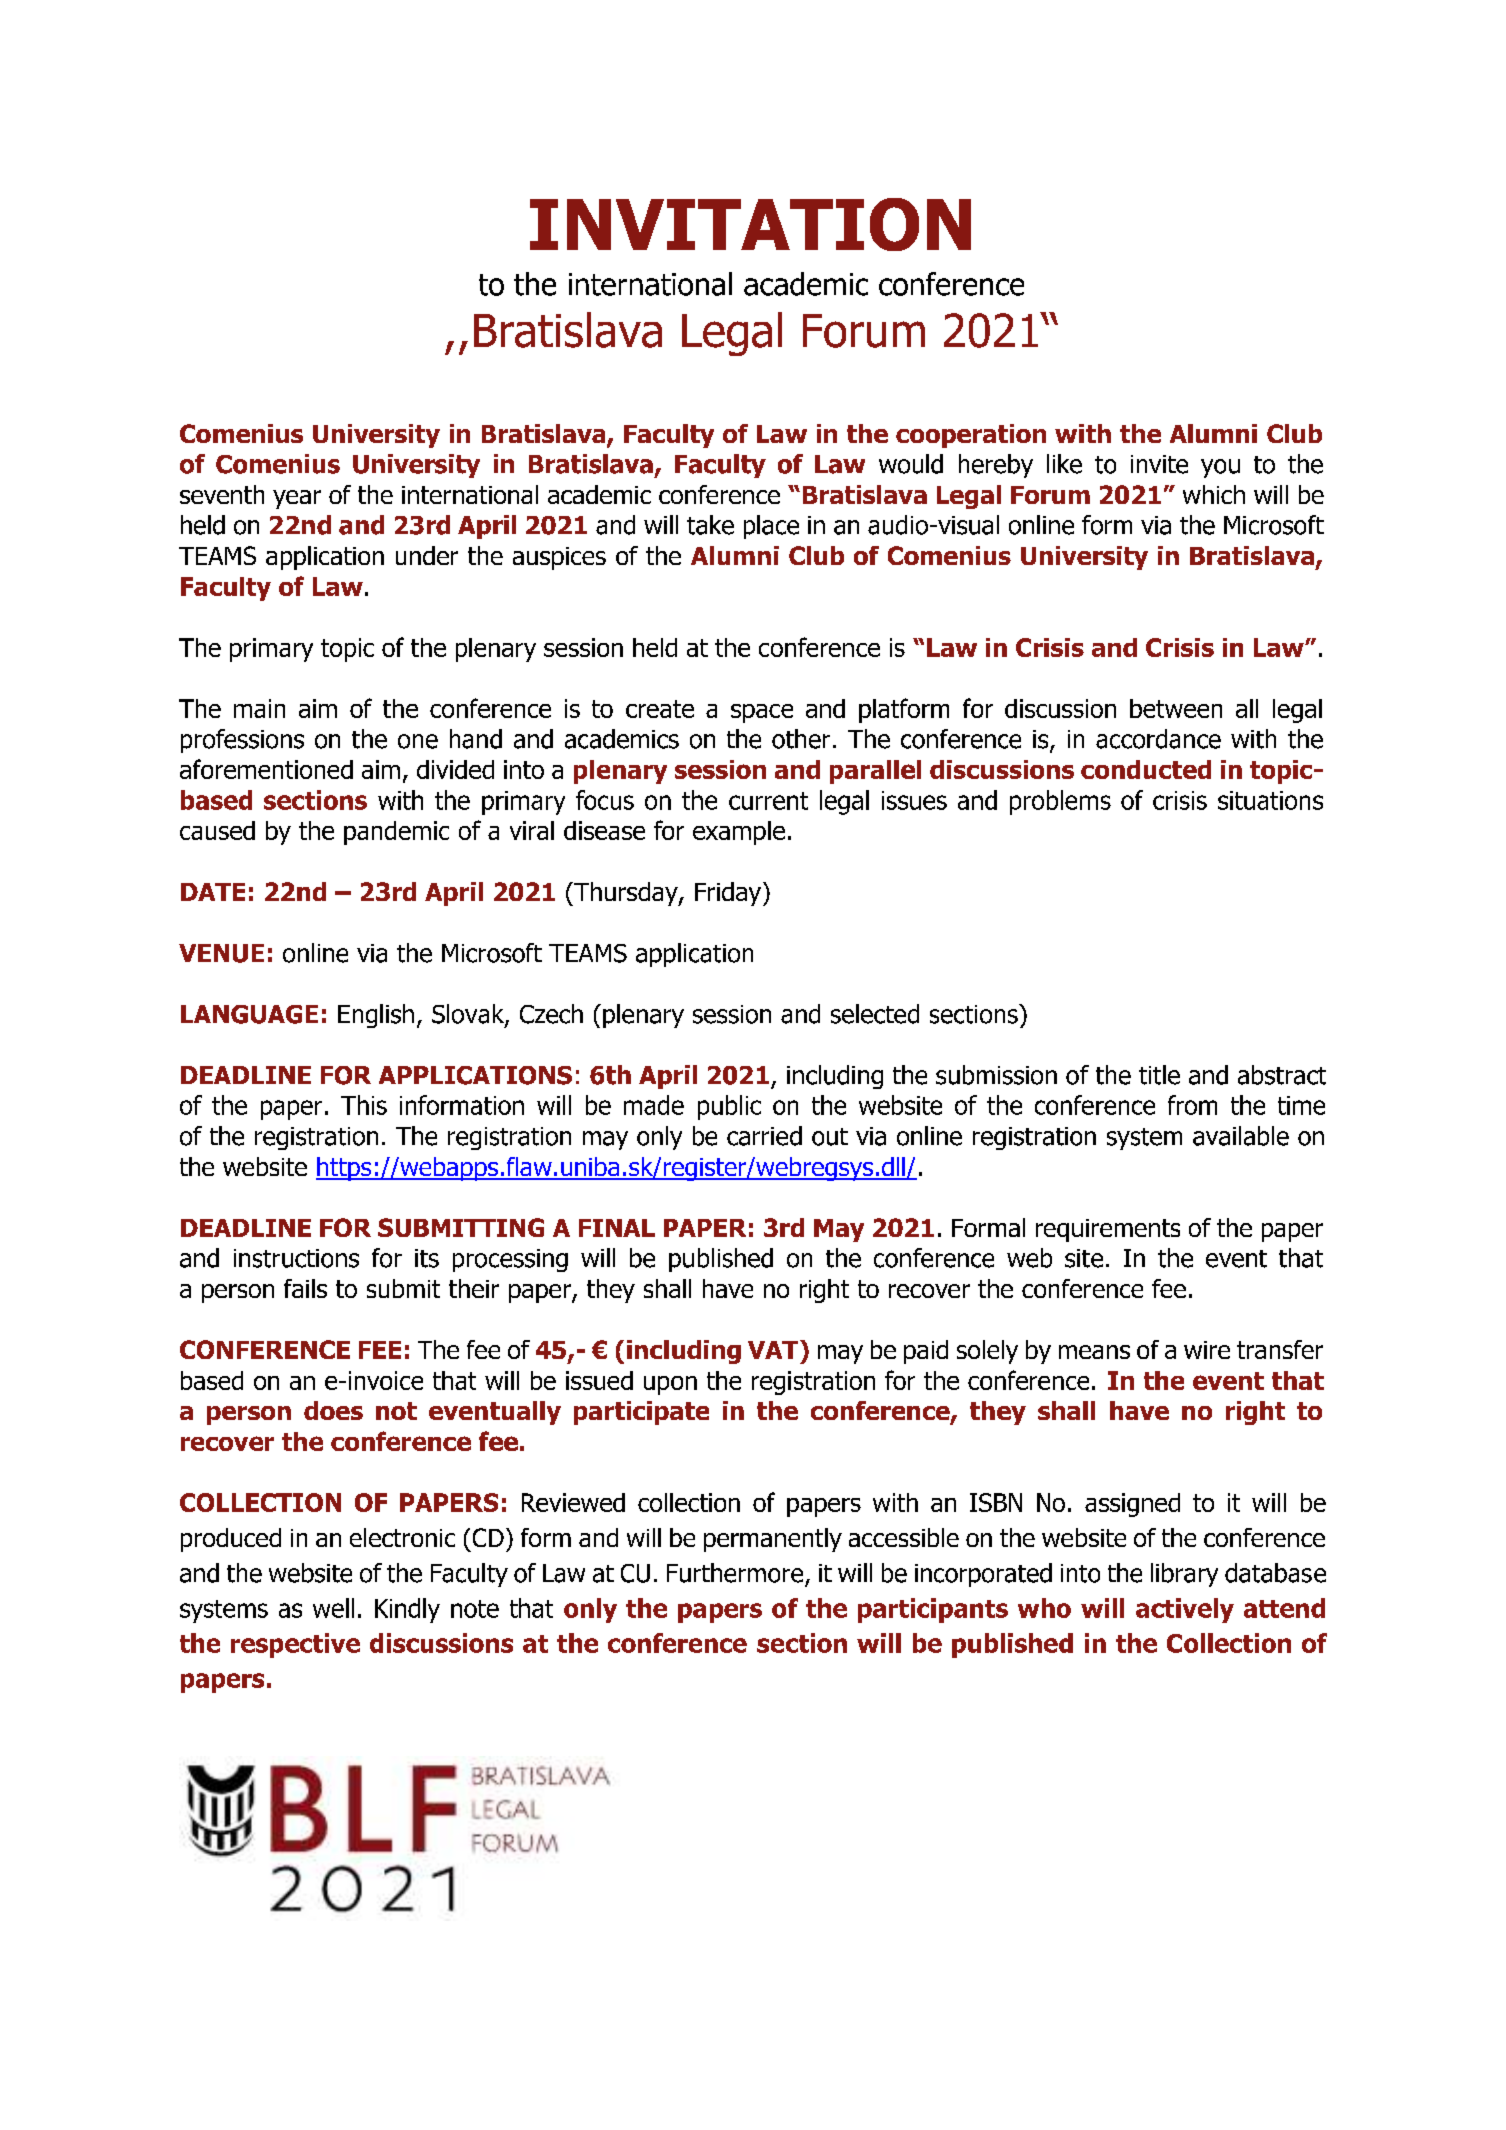 This screenshot has height=2130, width=1506. What do you see at coordinates (729, 1107) in the screenshot?
I see `public` at bounding box center [729, 1107].
